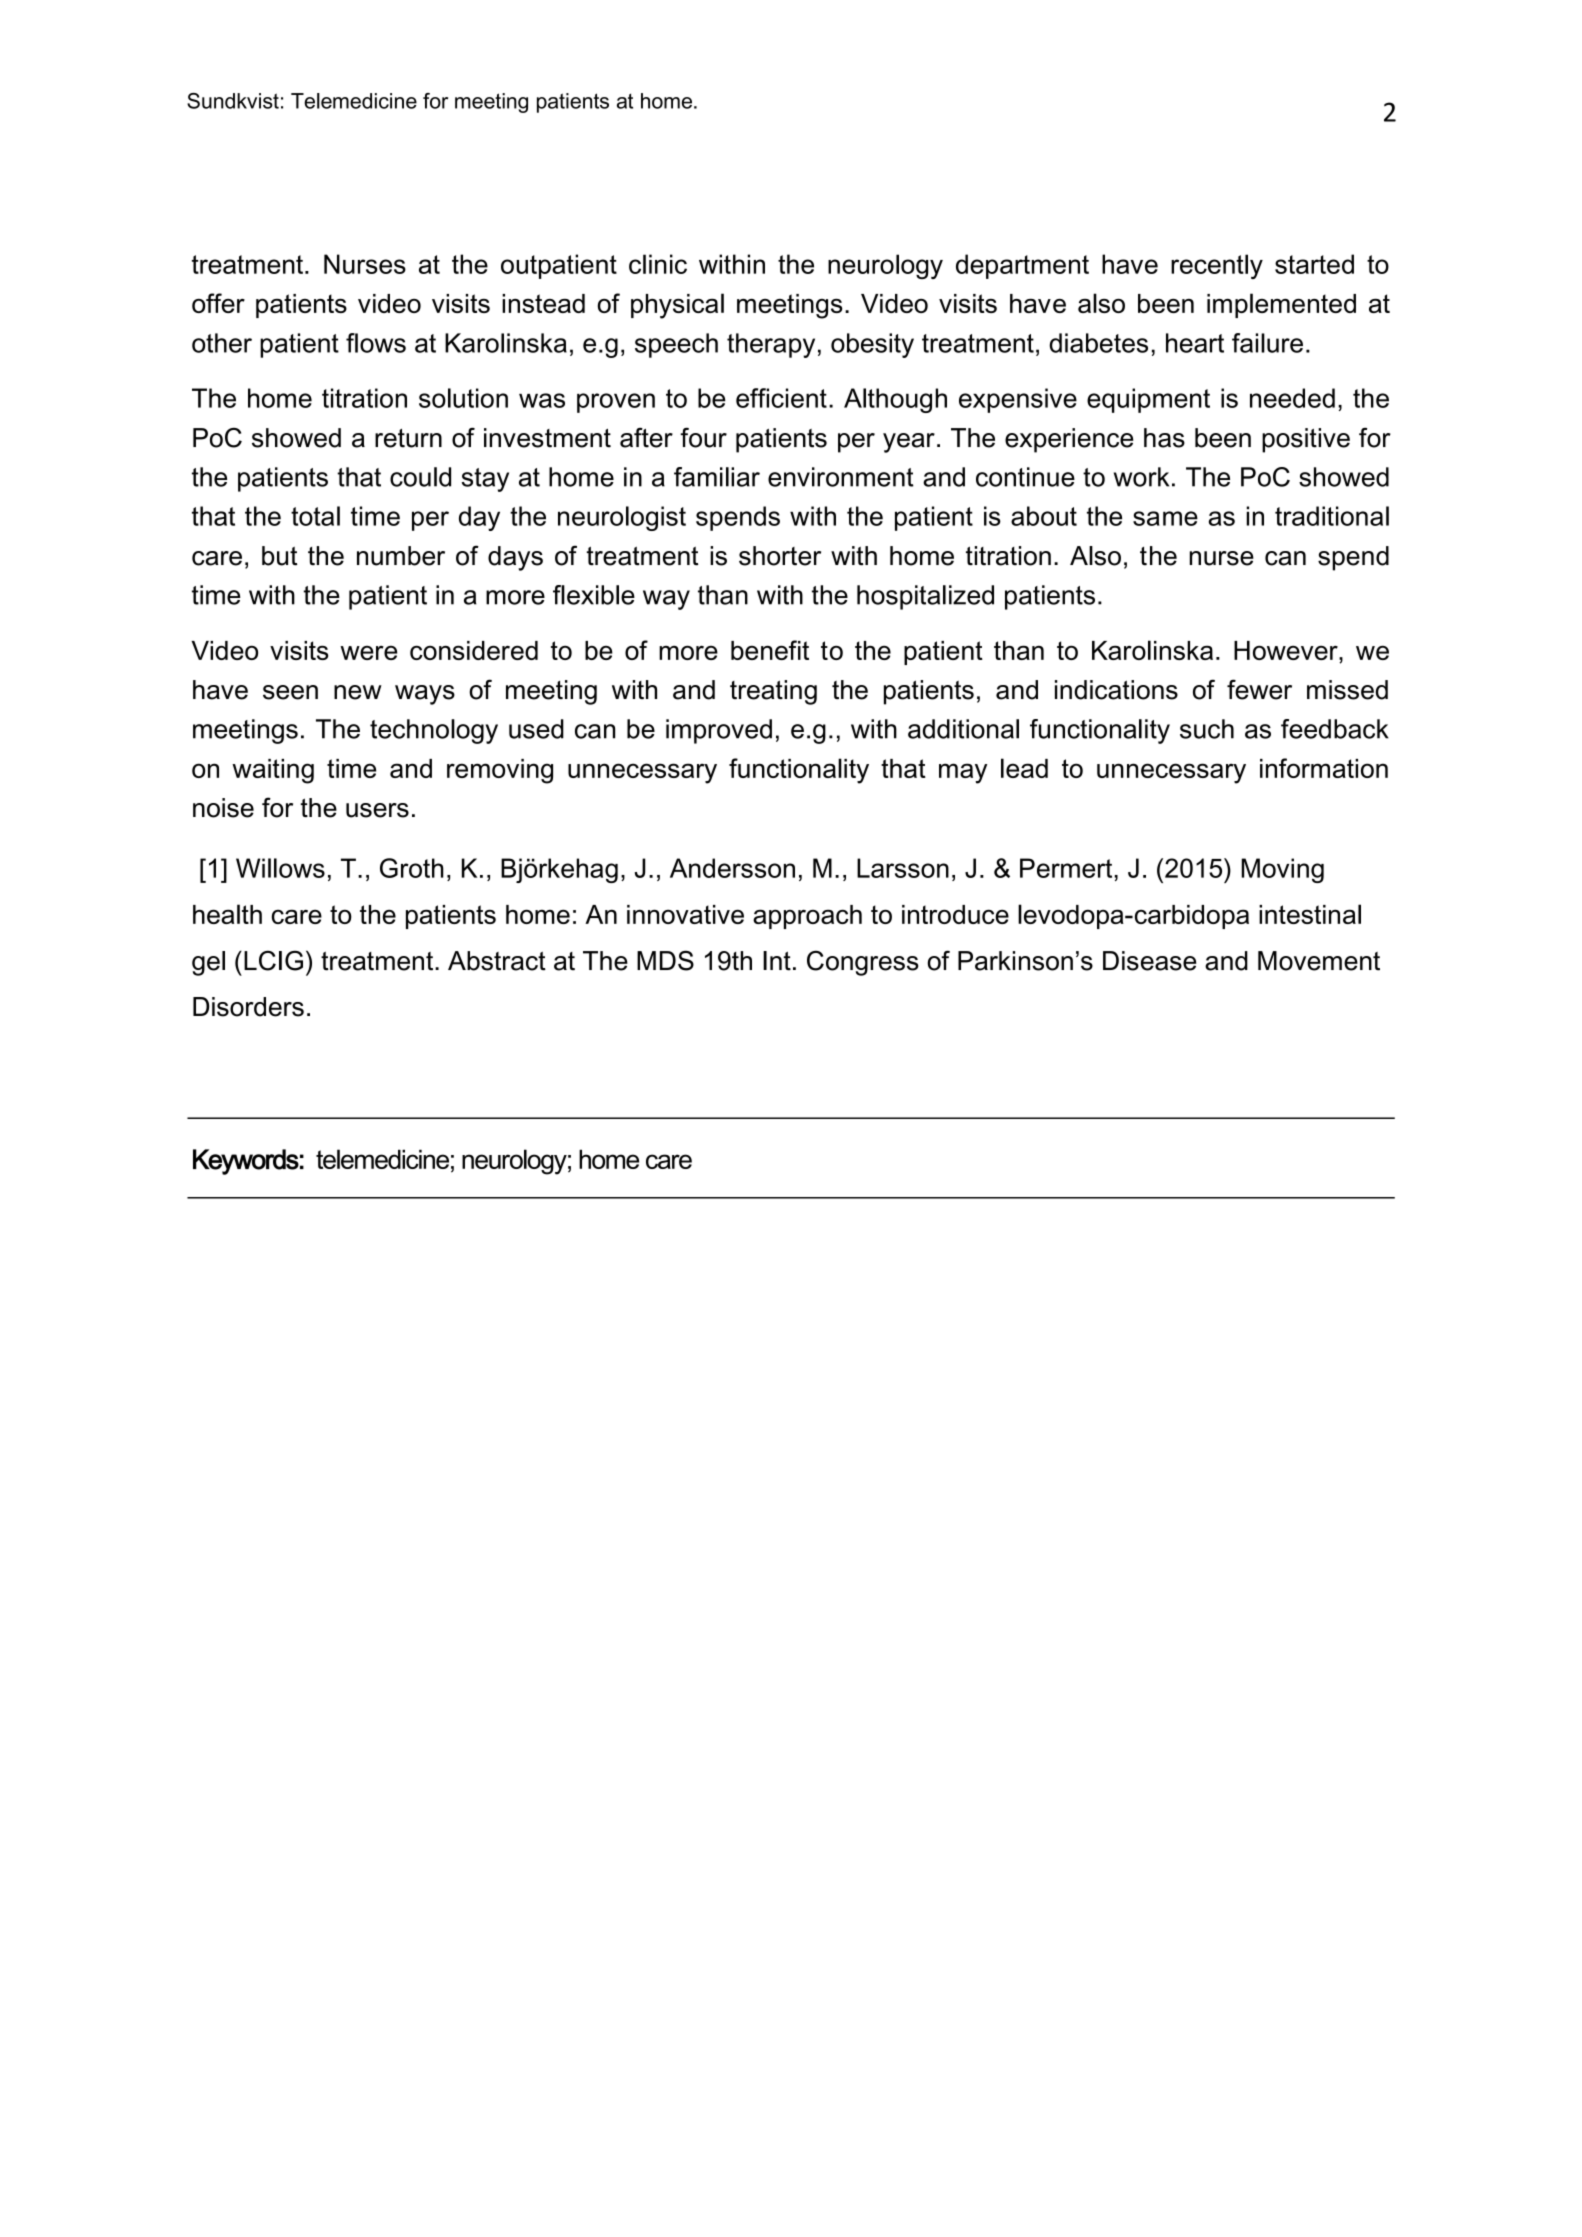 The height and width of the document is (2237, 1582). I want to click on approach, so click(807, 917).
